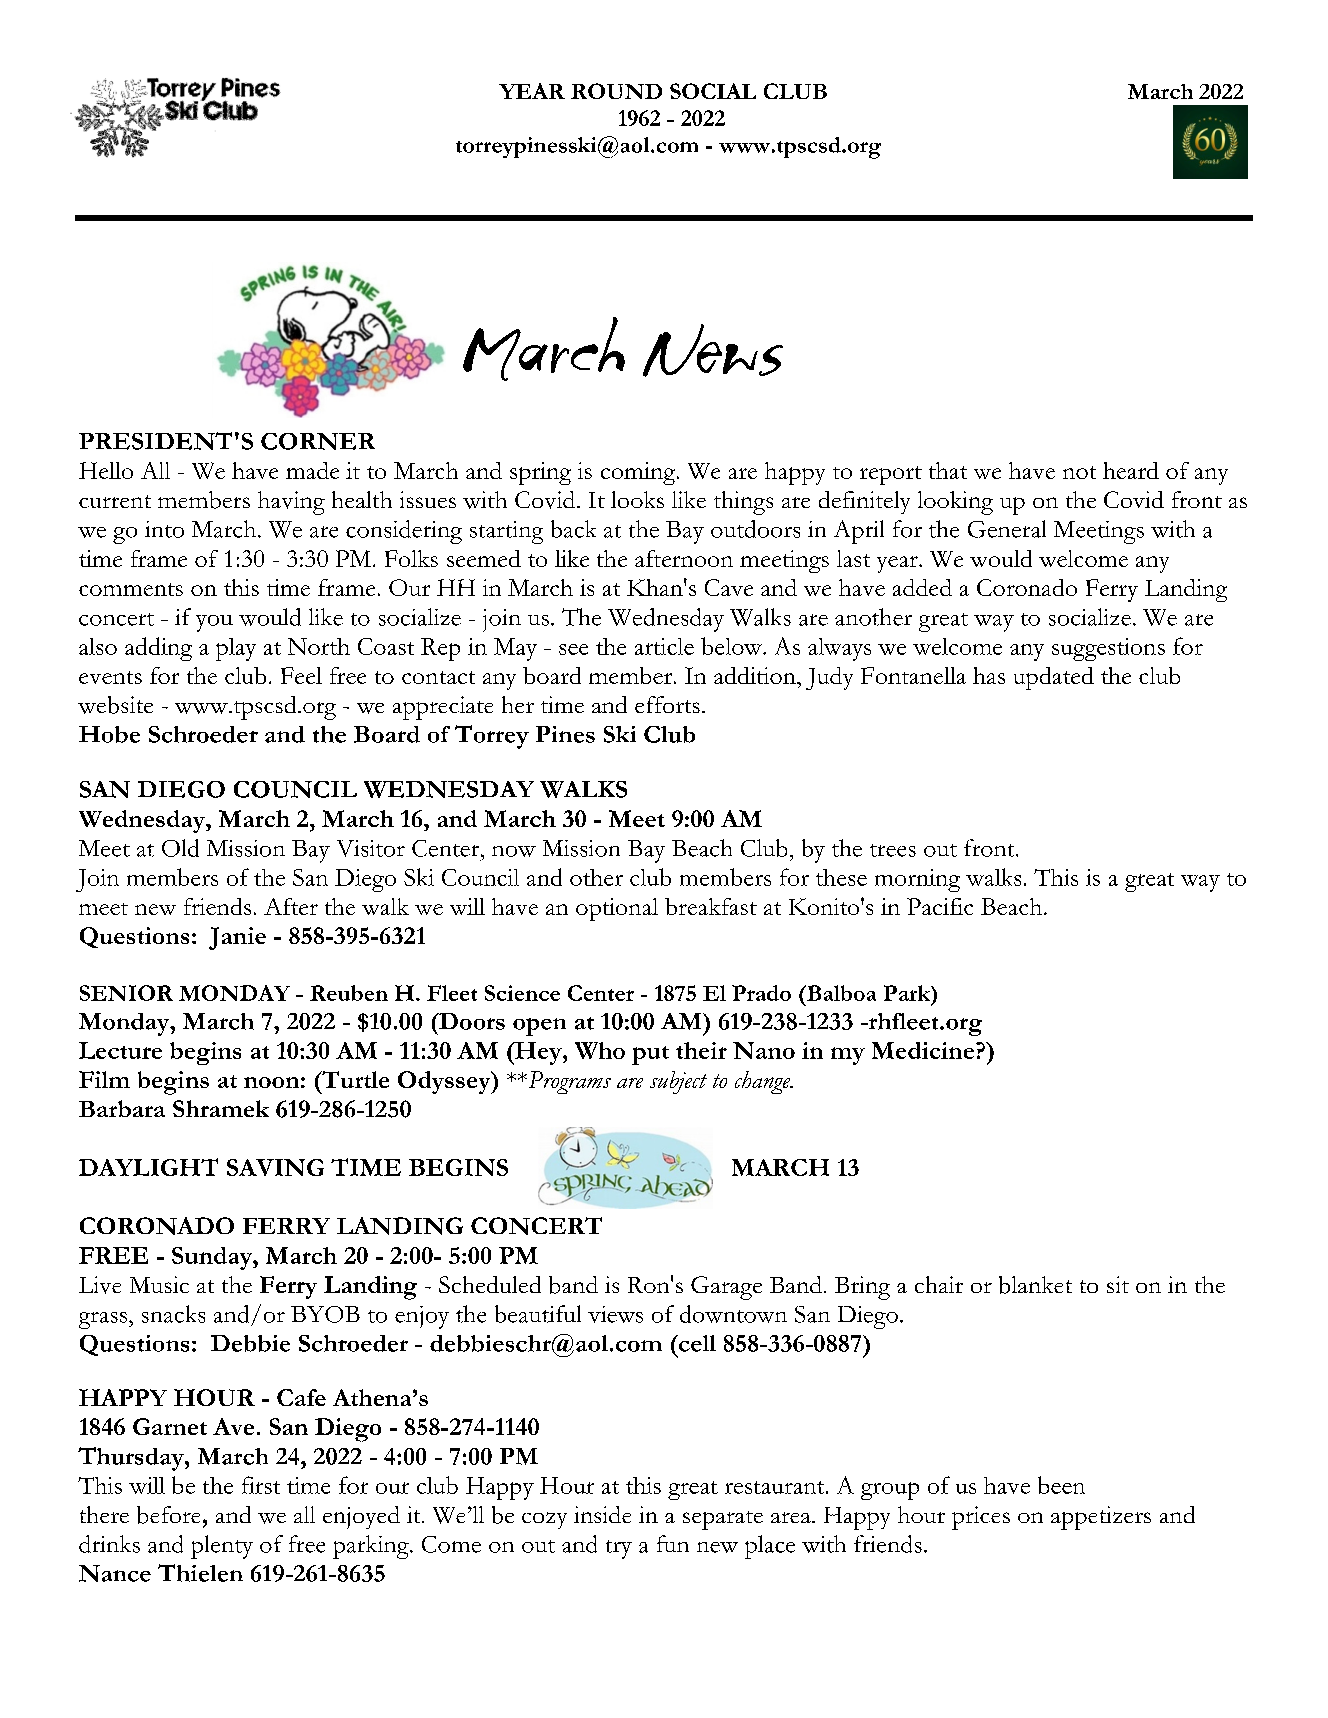 The image size is (1328, 1718). Describe the element at coordinates (237, 938) in the screenshot. I see `Janie` at that location.
